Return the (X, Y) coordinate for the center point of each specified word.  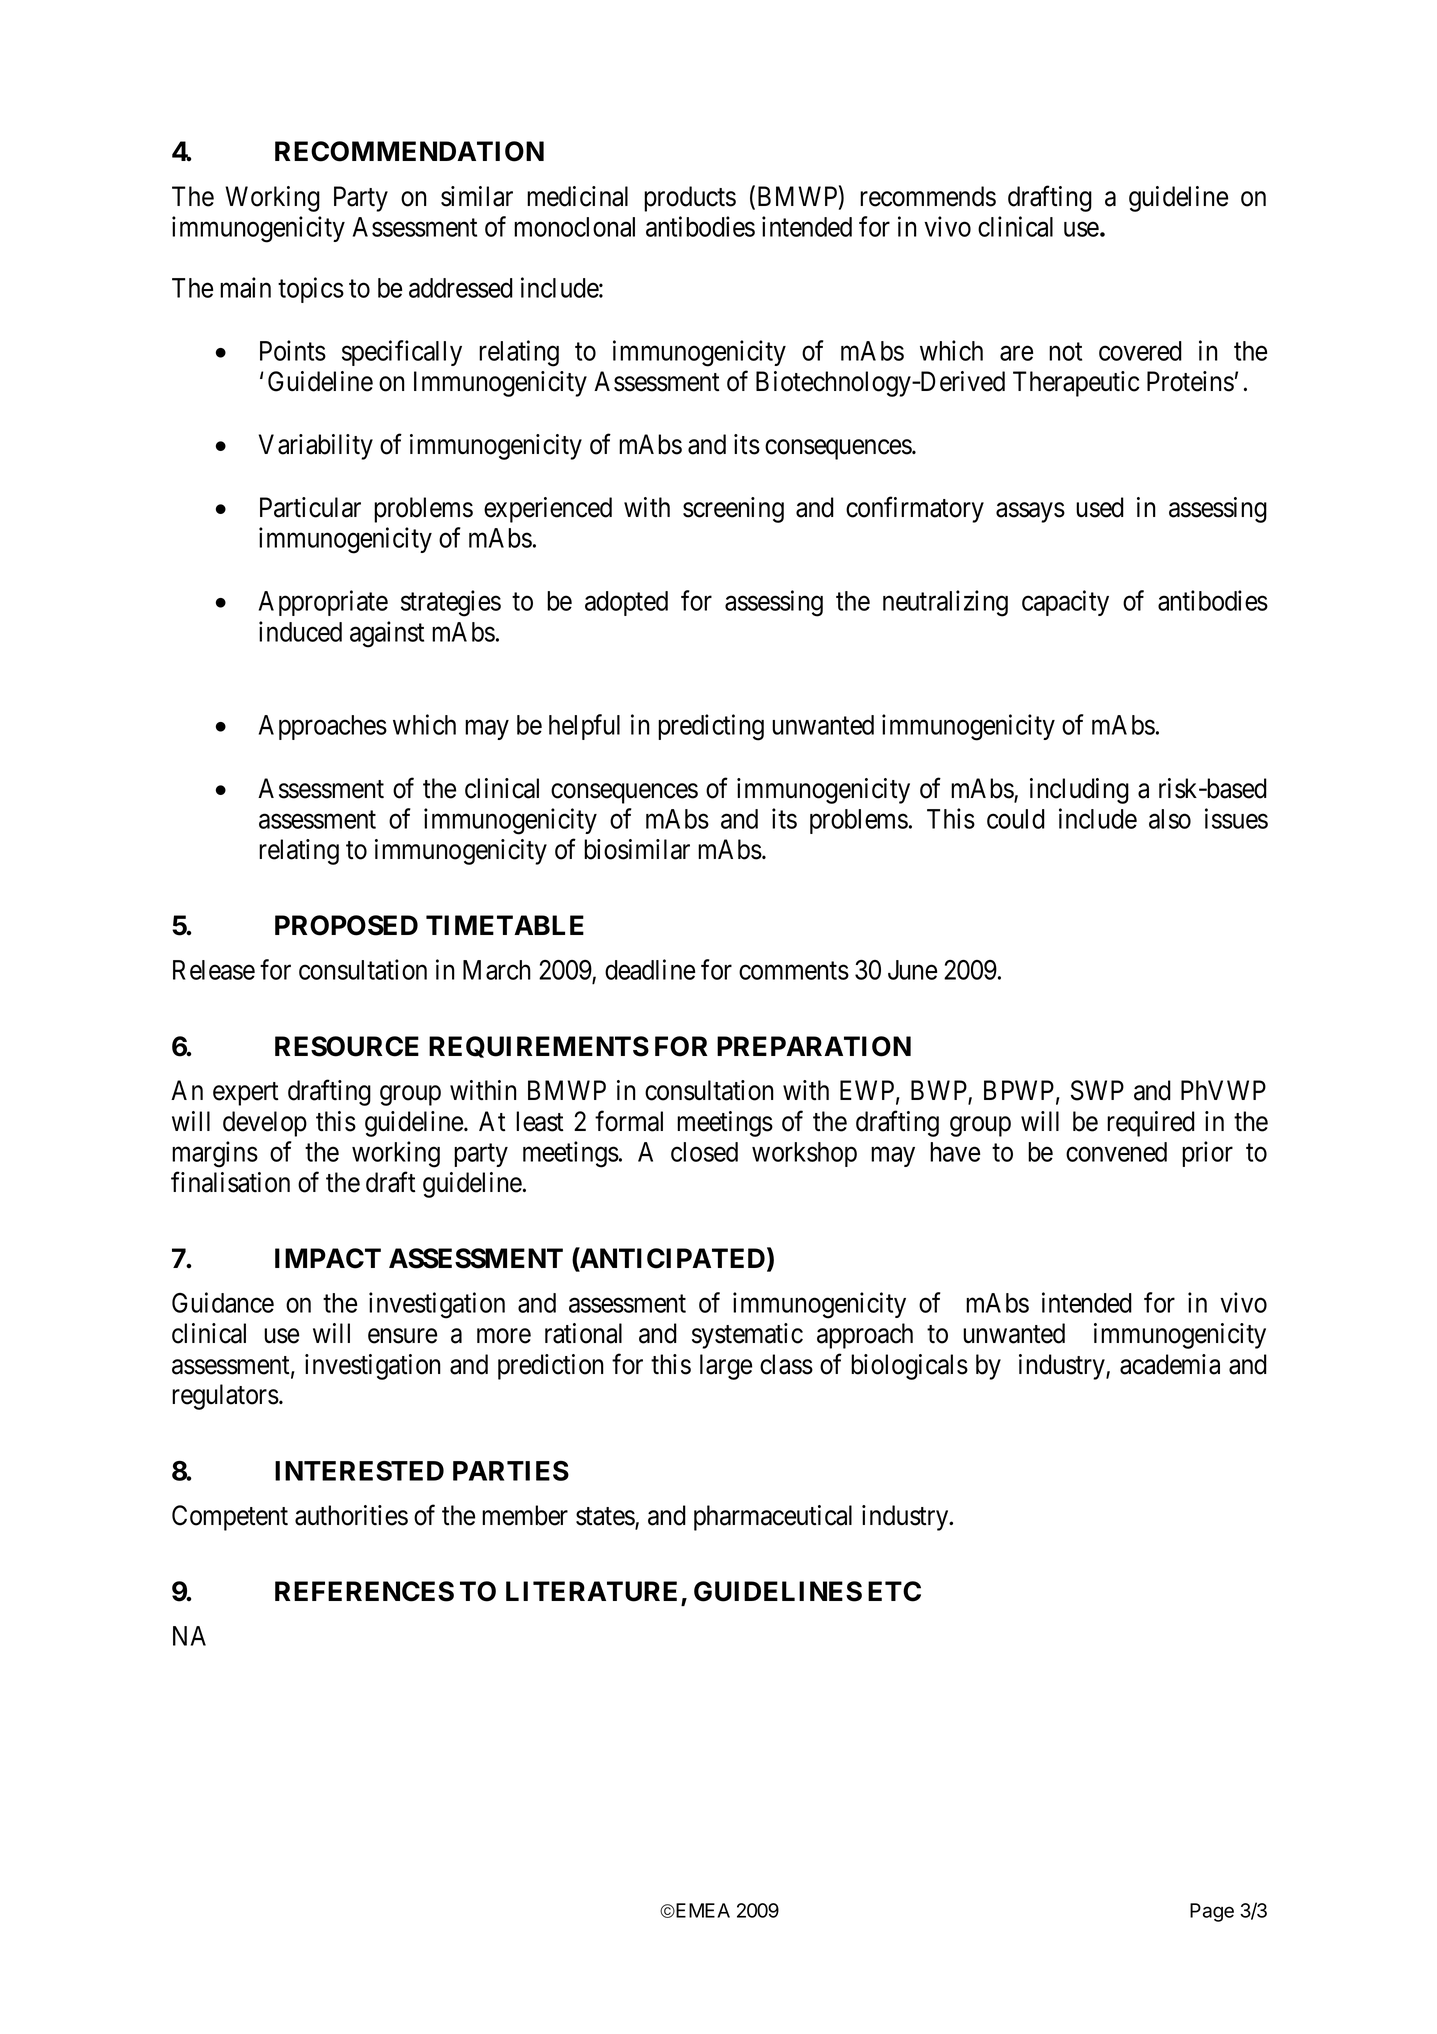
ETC (894, 1591)
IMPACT (328, 1258)
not (1065, 352)
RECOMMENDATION (409, 151)
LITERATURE (591, 1591)
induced (300, 631)
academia (1170, 1364)
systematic (747, 1336)
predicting (711, 727)
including (1079, 791)
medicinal (577, 196)
